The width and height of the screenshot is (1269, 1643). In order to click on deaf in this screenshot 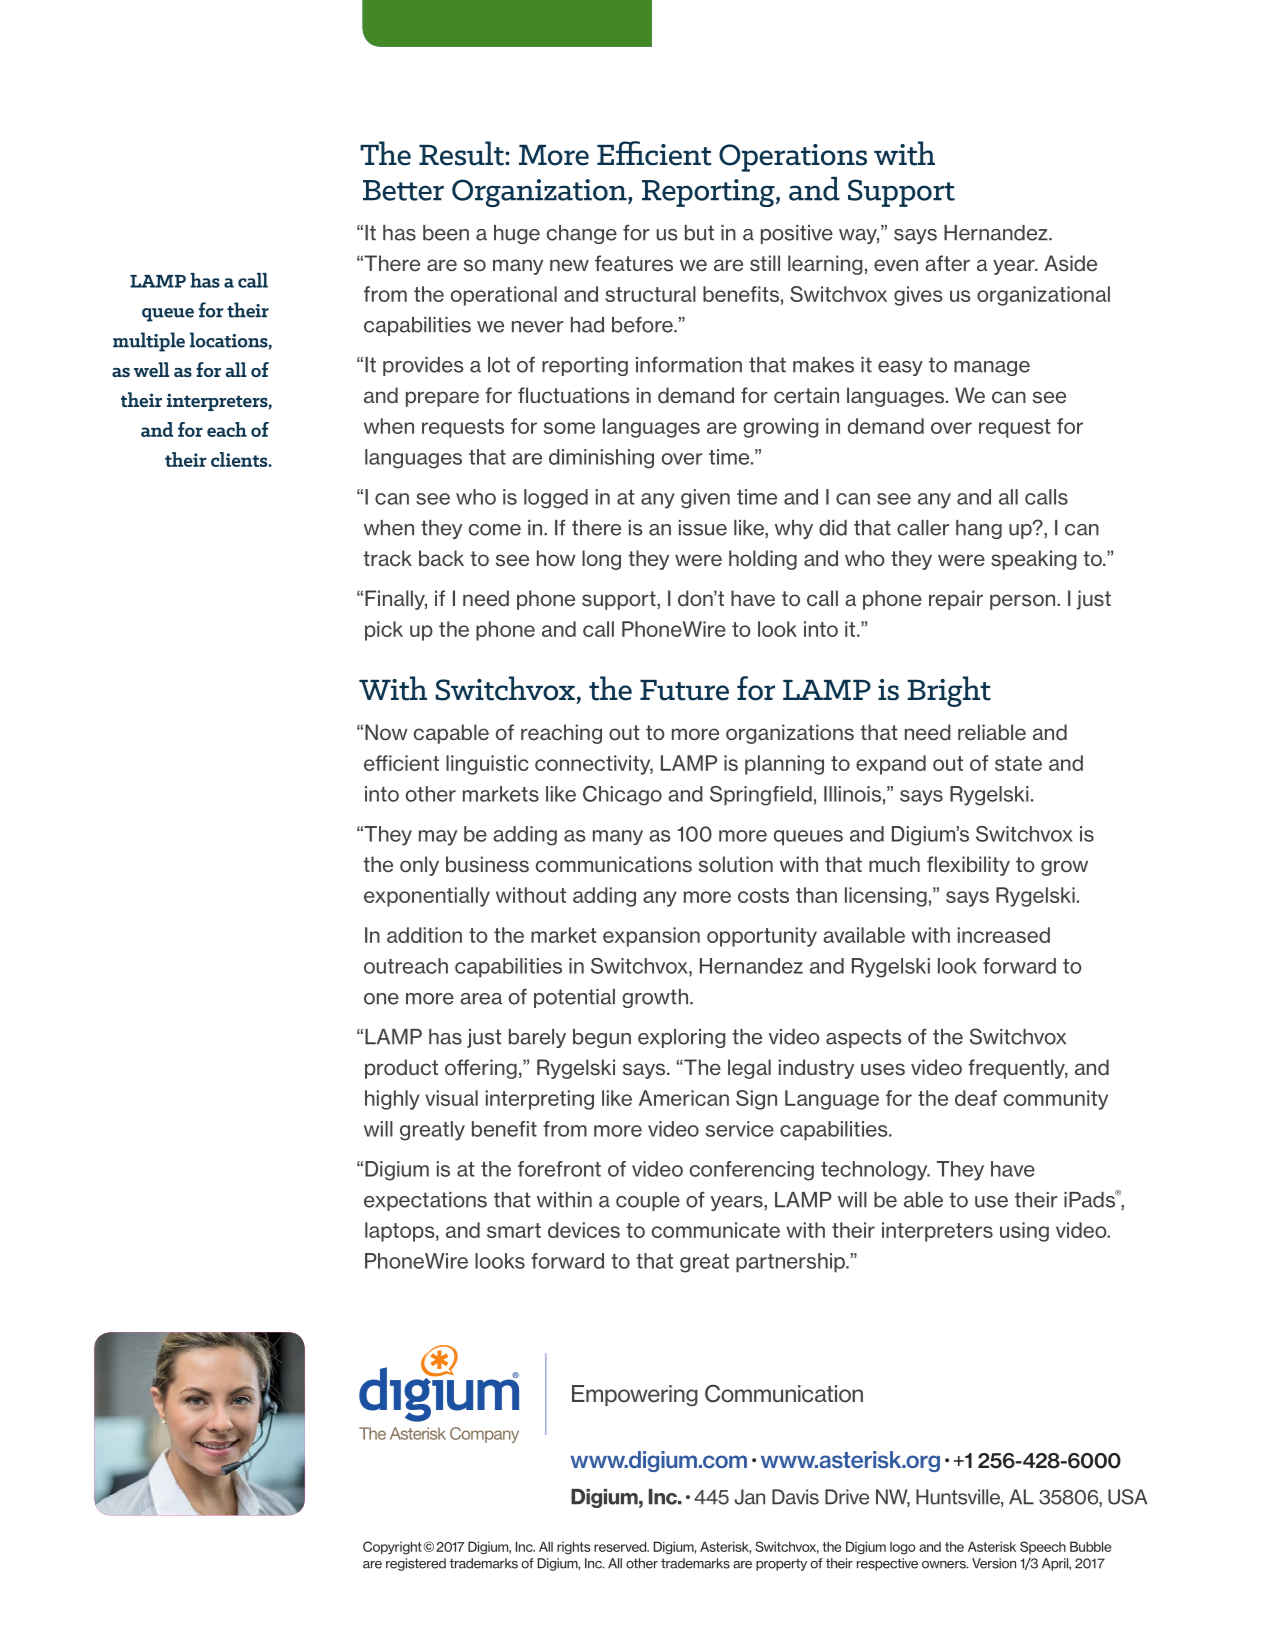, I will do `click(976, 1098)`.
